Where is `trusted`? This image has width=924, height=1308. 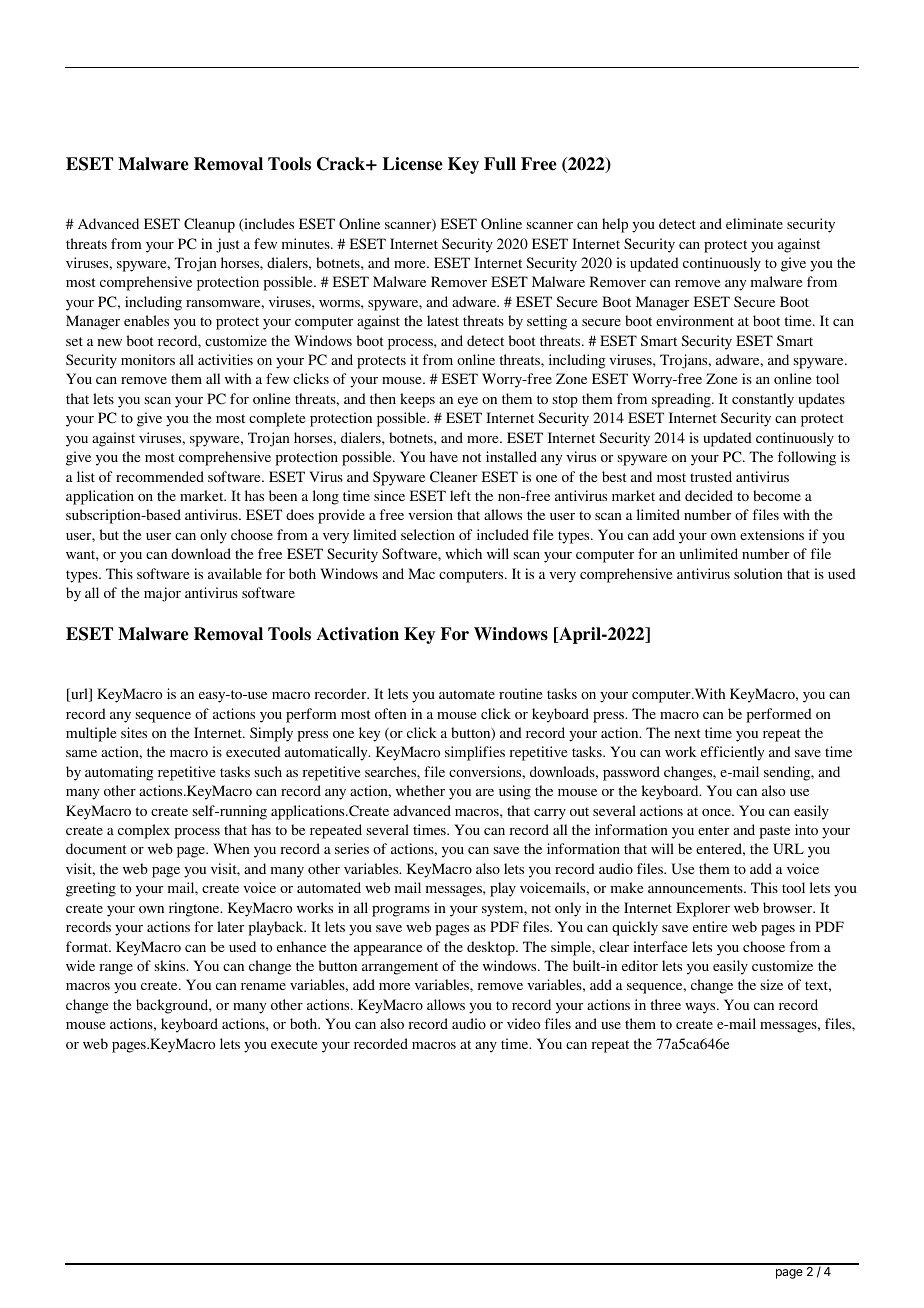
trusted is located at coordinates (711, 476).
